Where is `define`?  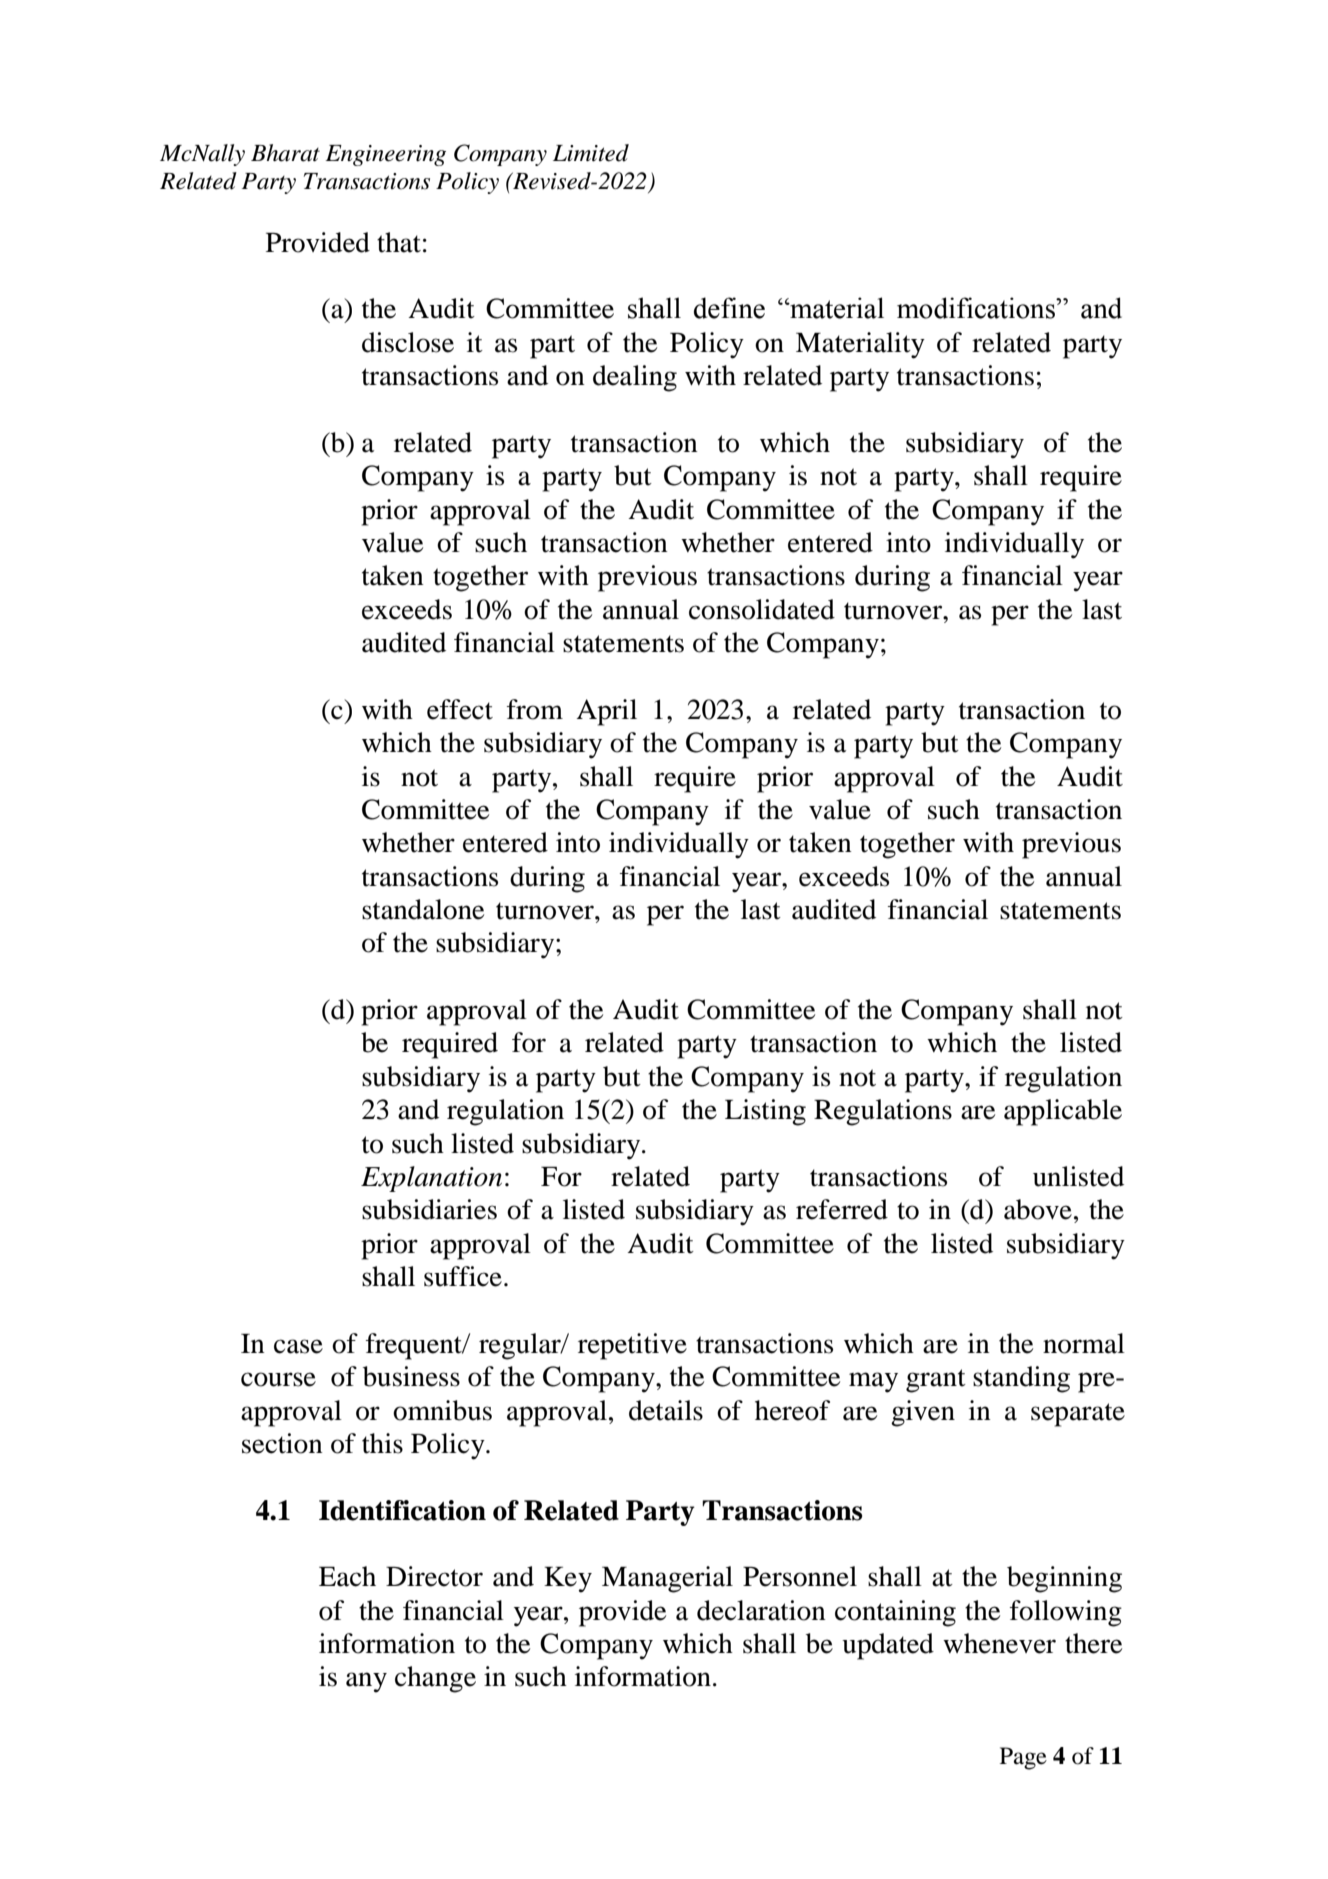 define is located at coordinates (729, 308).
